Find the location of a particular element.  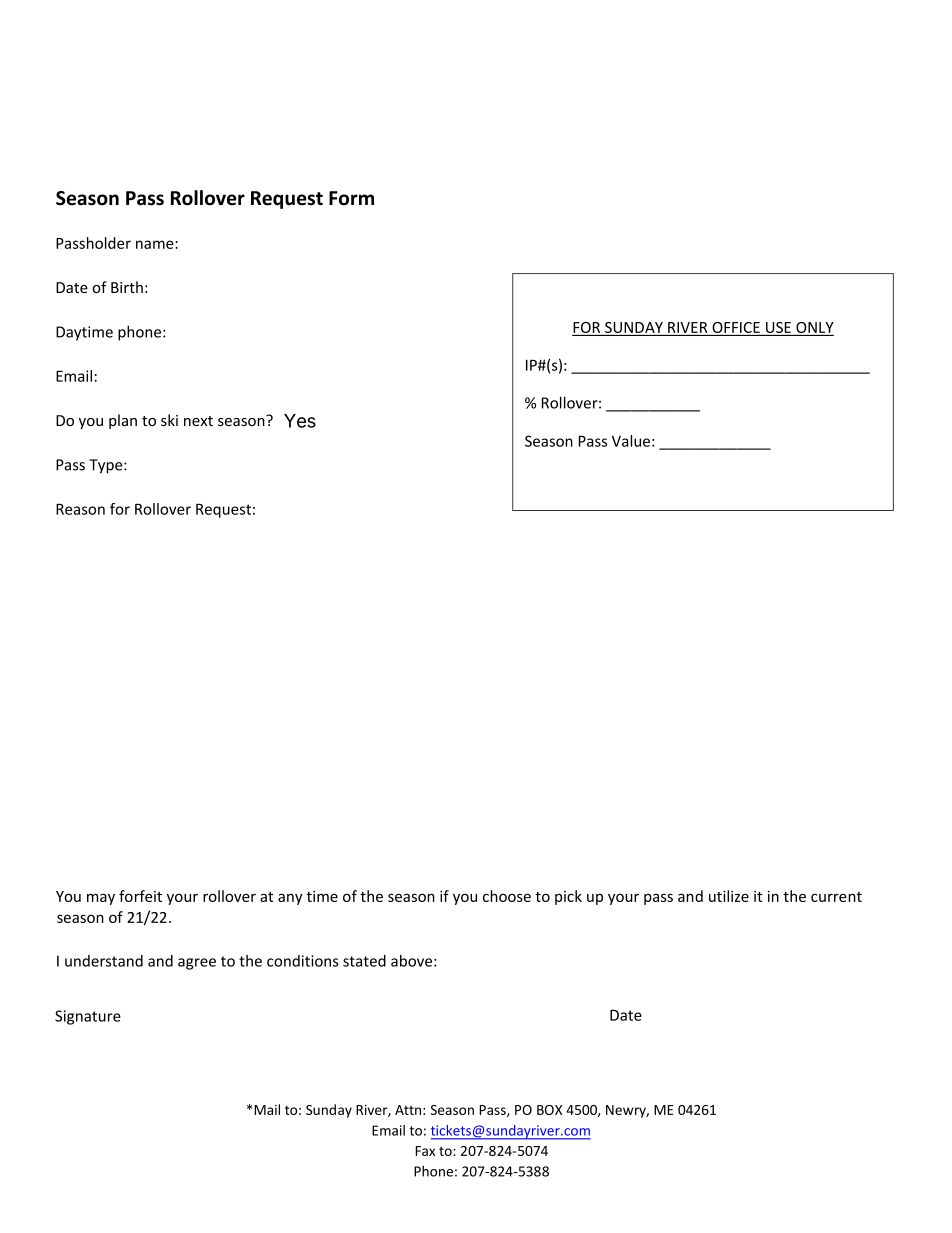

OFFICE is located at coordinates (736, 329).
